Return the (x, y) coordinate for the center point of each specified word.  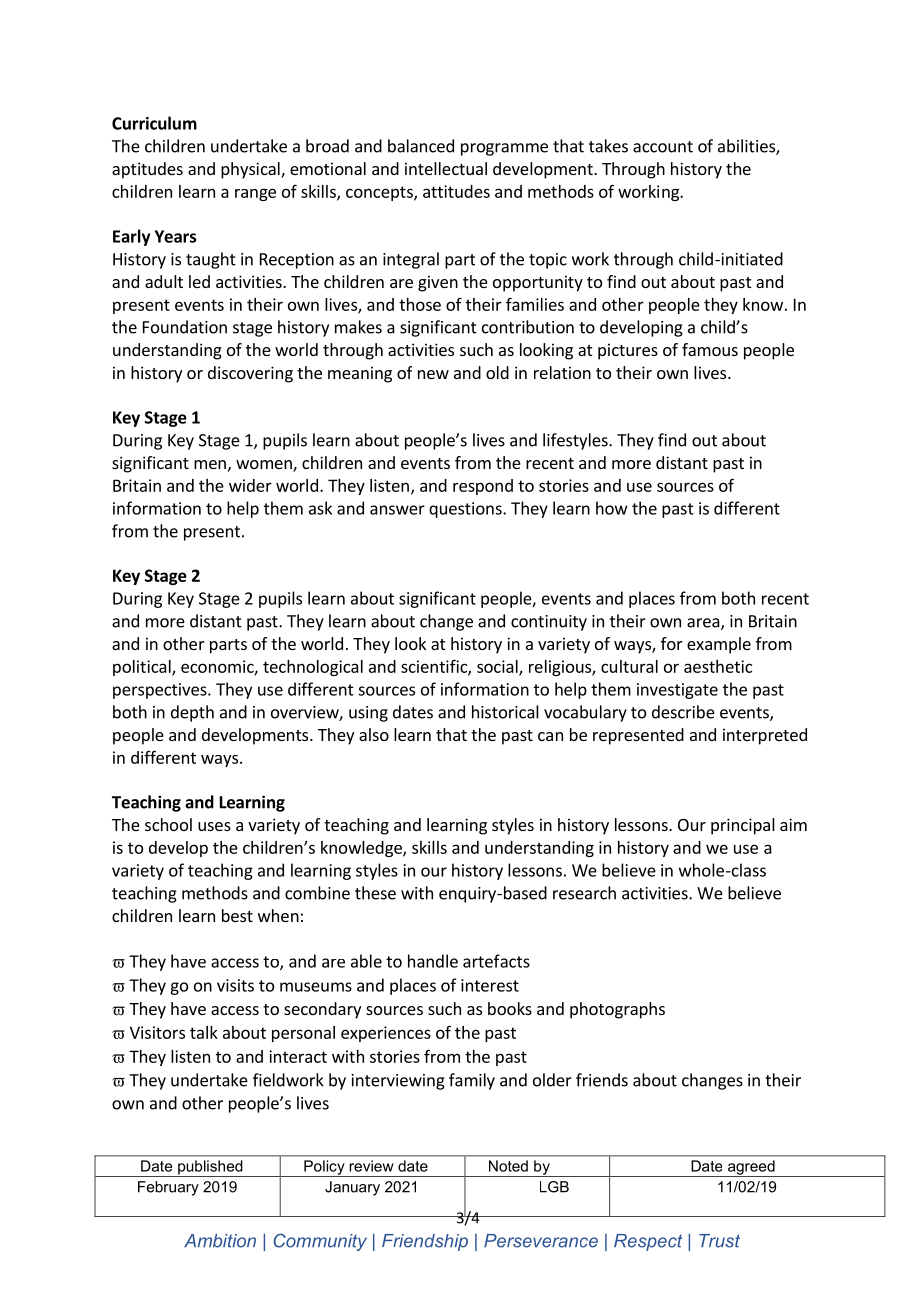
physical (251, 170)
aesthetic (718, 666)
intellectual (446, 168)
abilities (747, 147)
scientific (435, 667)
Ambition (220, 1241)
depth (192, 713)
